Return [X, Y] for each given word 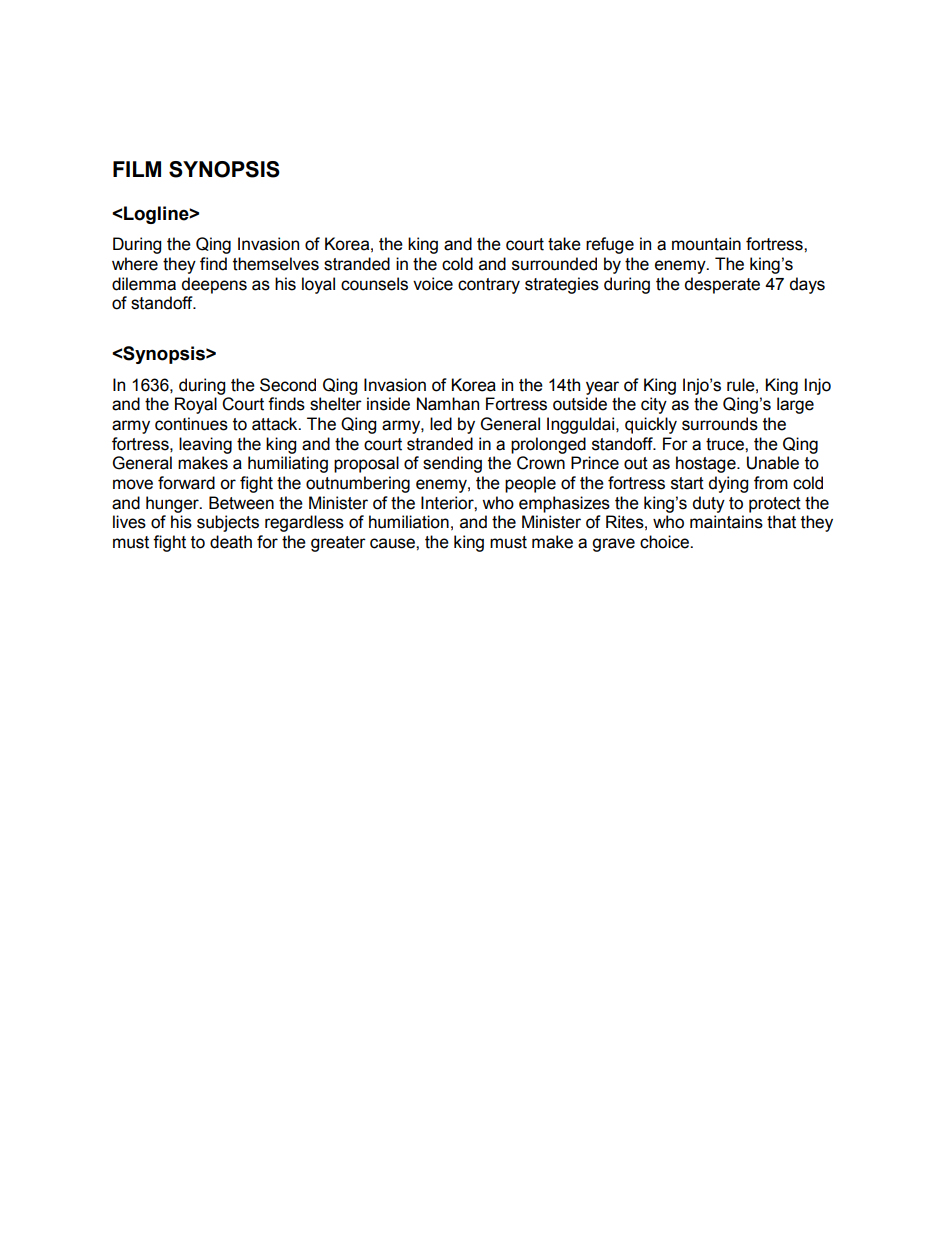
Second [288, 385]
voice [433, 284]
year [602, 388]
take [564, 244]
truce [726, 444]
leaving [205, 445]
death [231, 542]
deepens [214, 285]
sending [452, 464]
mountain [706, 244]
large [795, 405]
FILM [137, 169]
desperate [722, 285]
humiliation [409, 522]
